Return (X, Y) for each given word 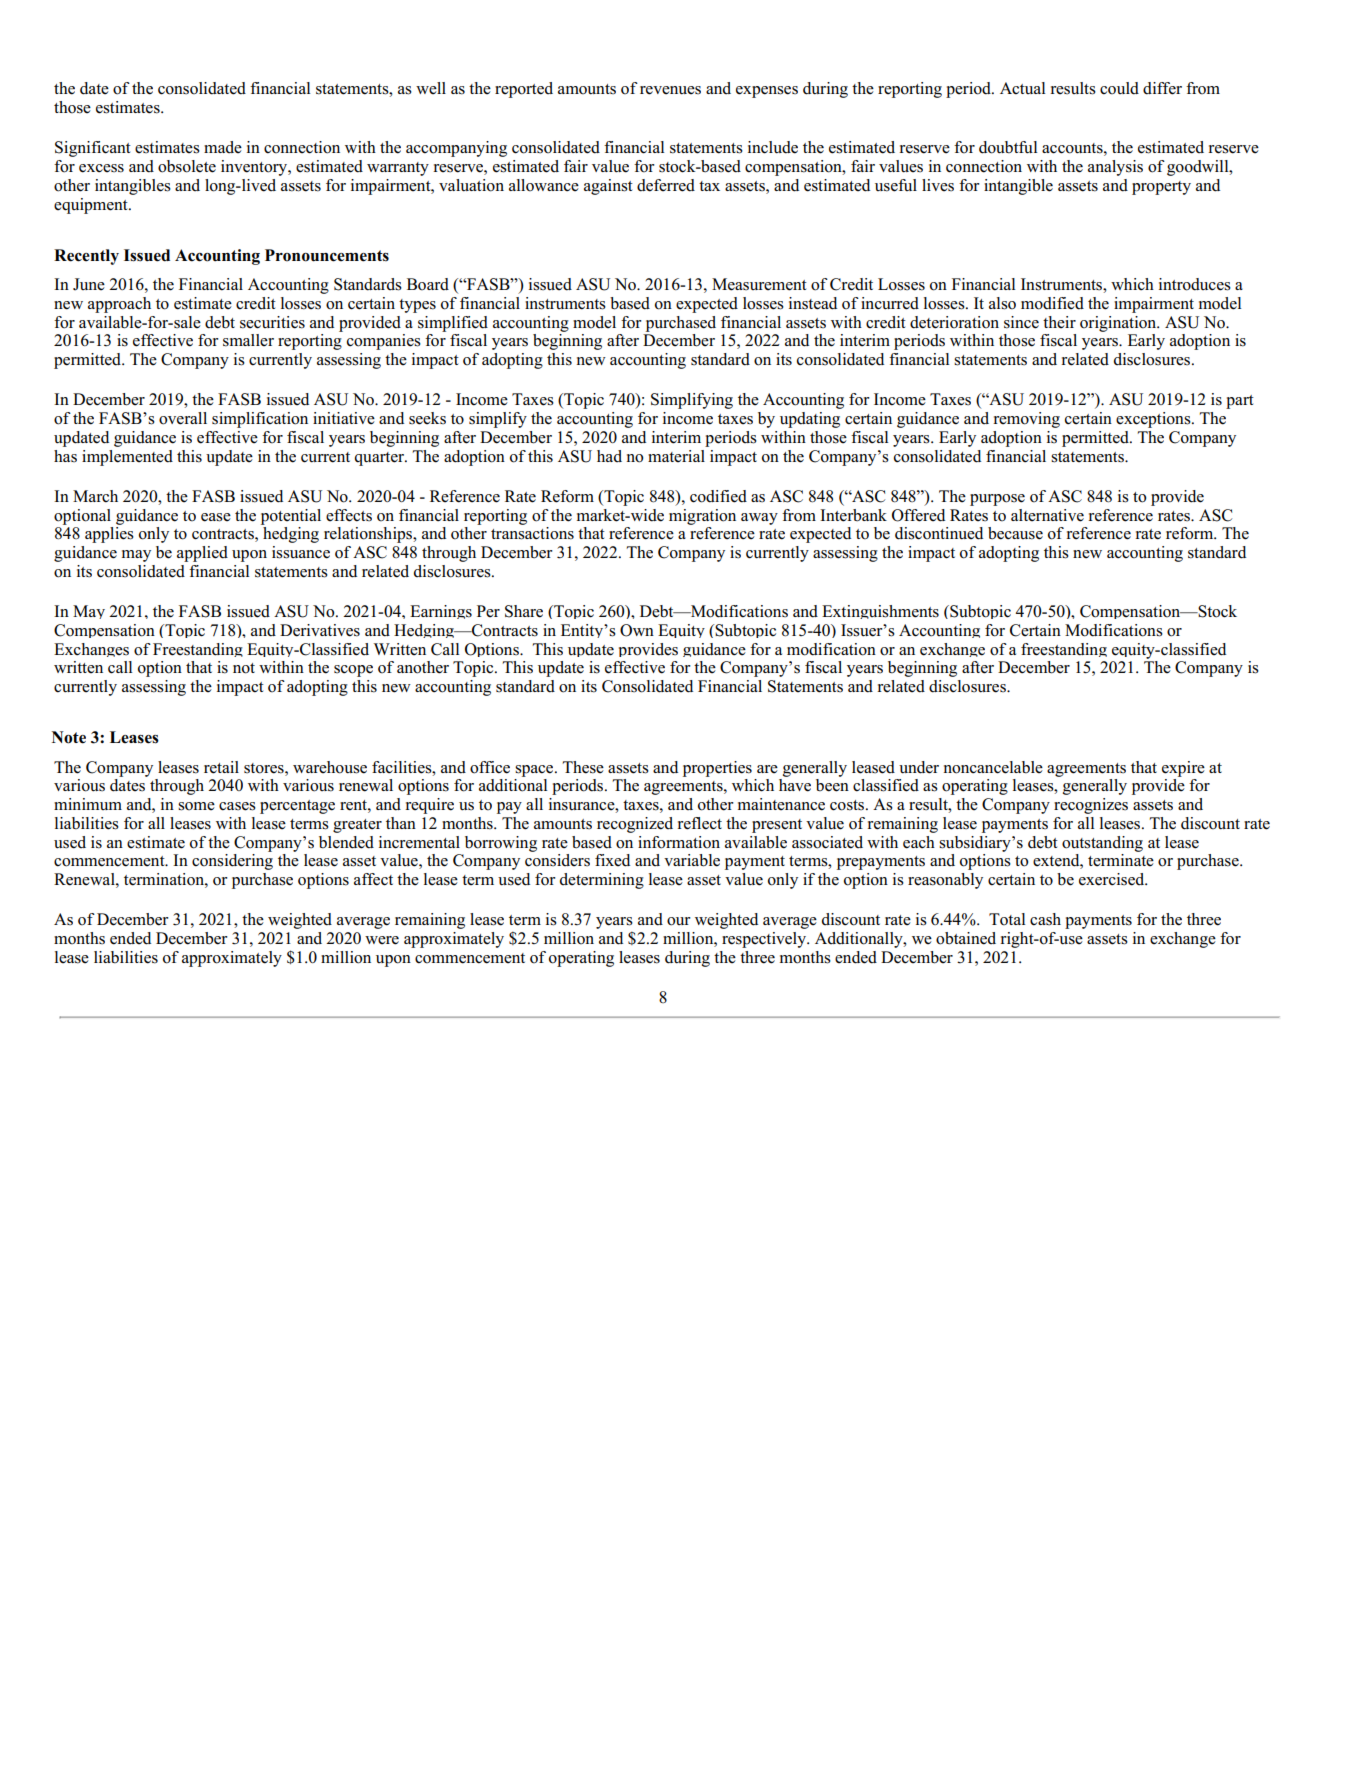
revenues (670, 90)
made (223, 147)
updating (810, 420)
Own (637, 630)
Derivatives (320, 630)
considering (232, 862)
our (679, 921)
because (1015, 533)
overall (183, 418)
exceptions (1154, 420)
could (1119, 88)
